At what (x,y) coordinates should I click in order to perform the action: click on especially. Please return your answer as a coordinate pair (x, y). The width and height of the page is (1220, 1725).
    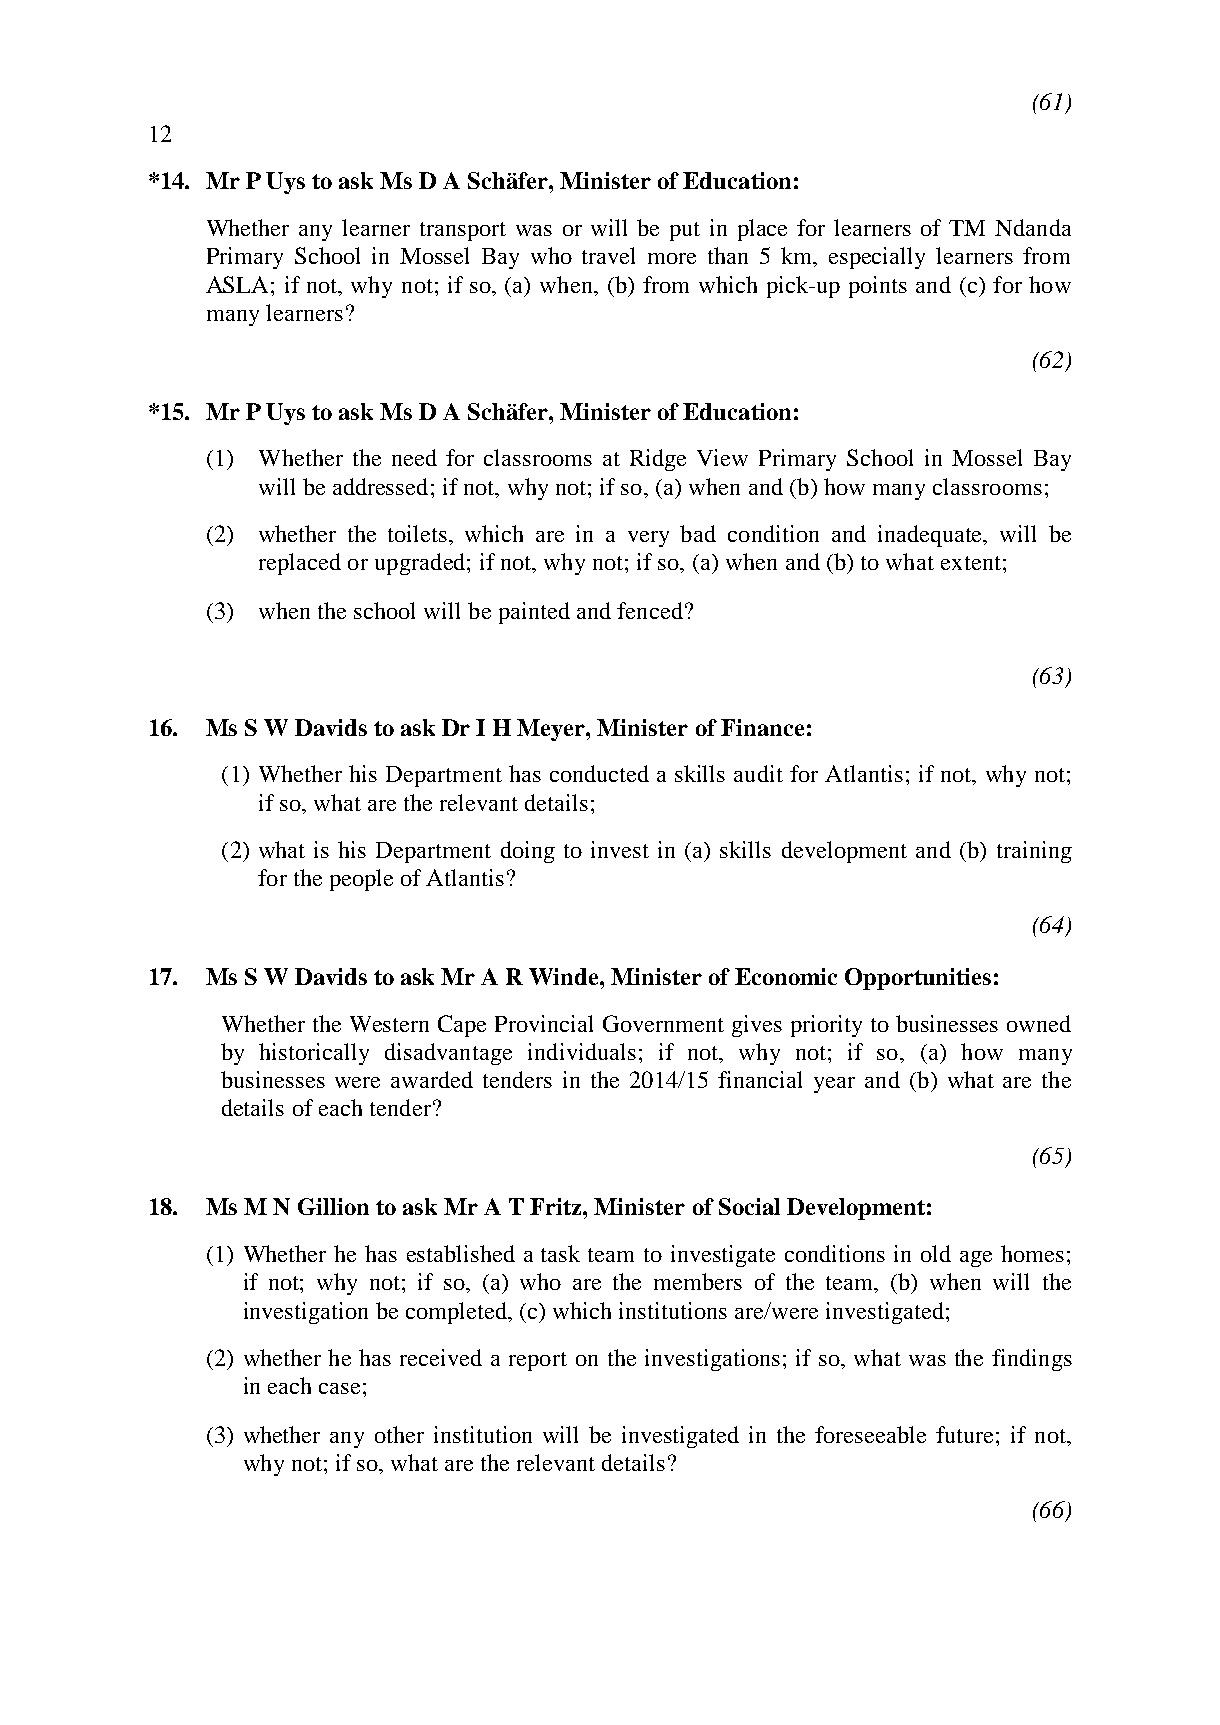
    Looking at the image, I should click on (877, 258).
